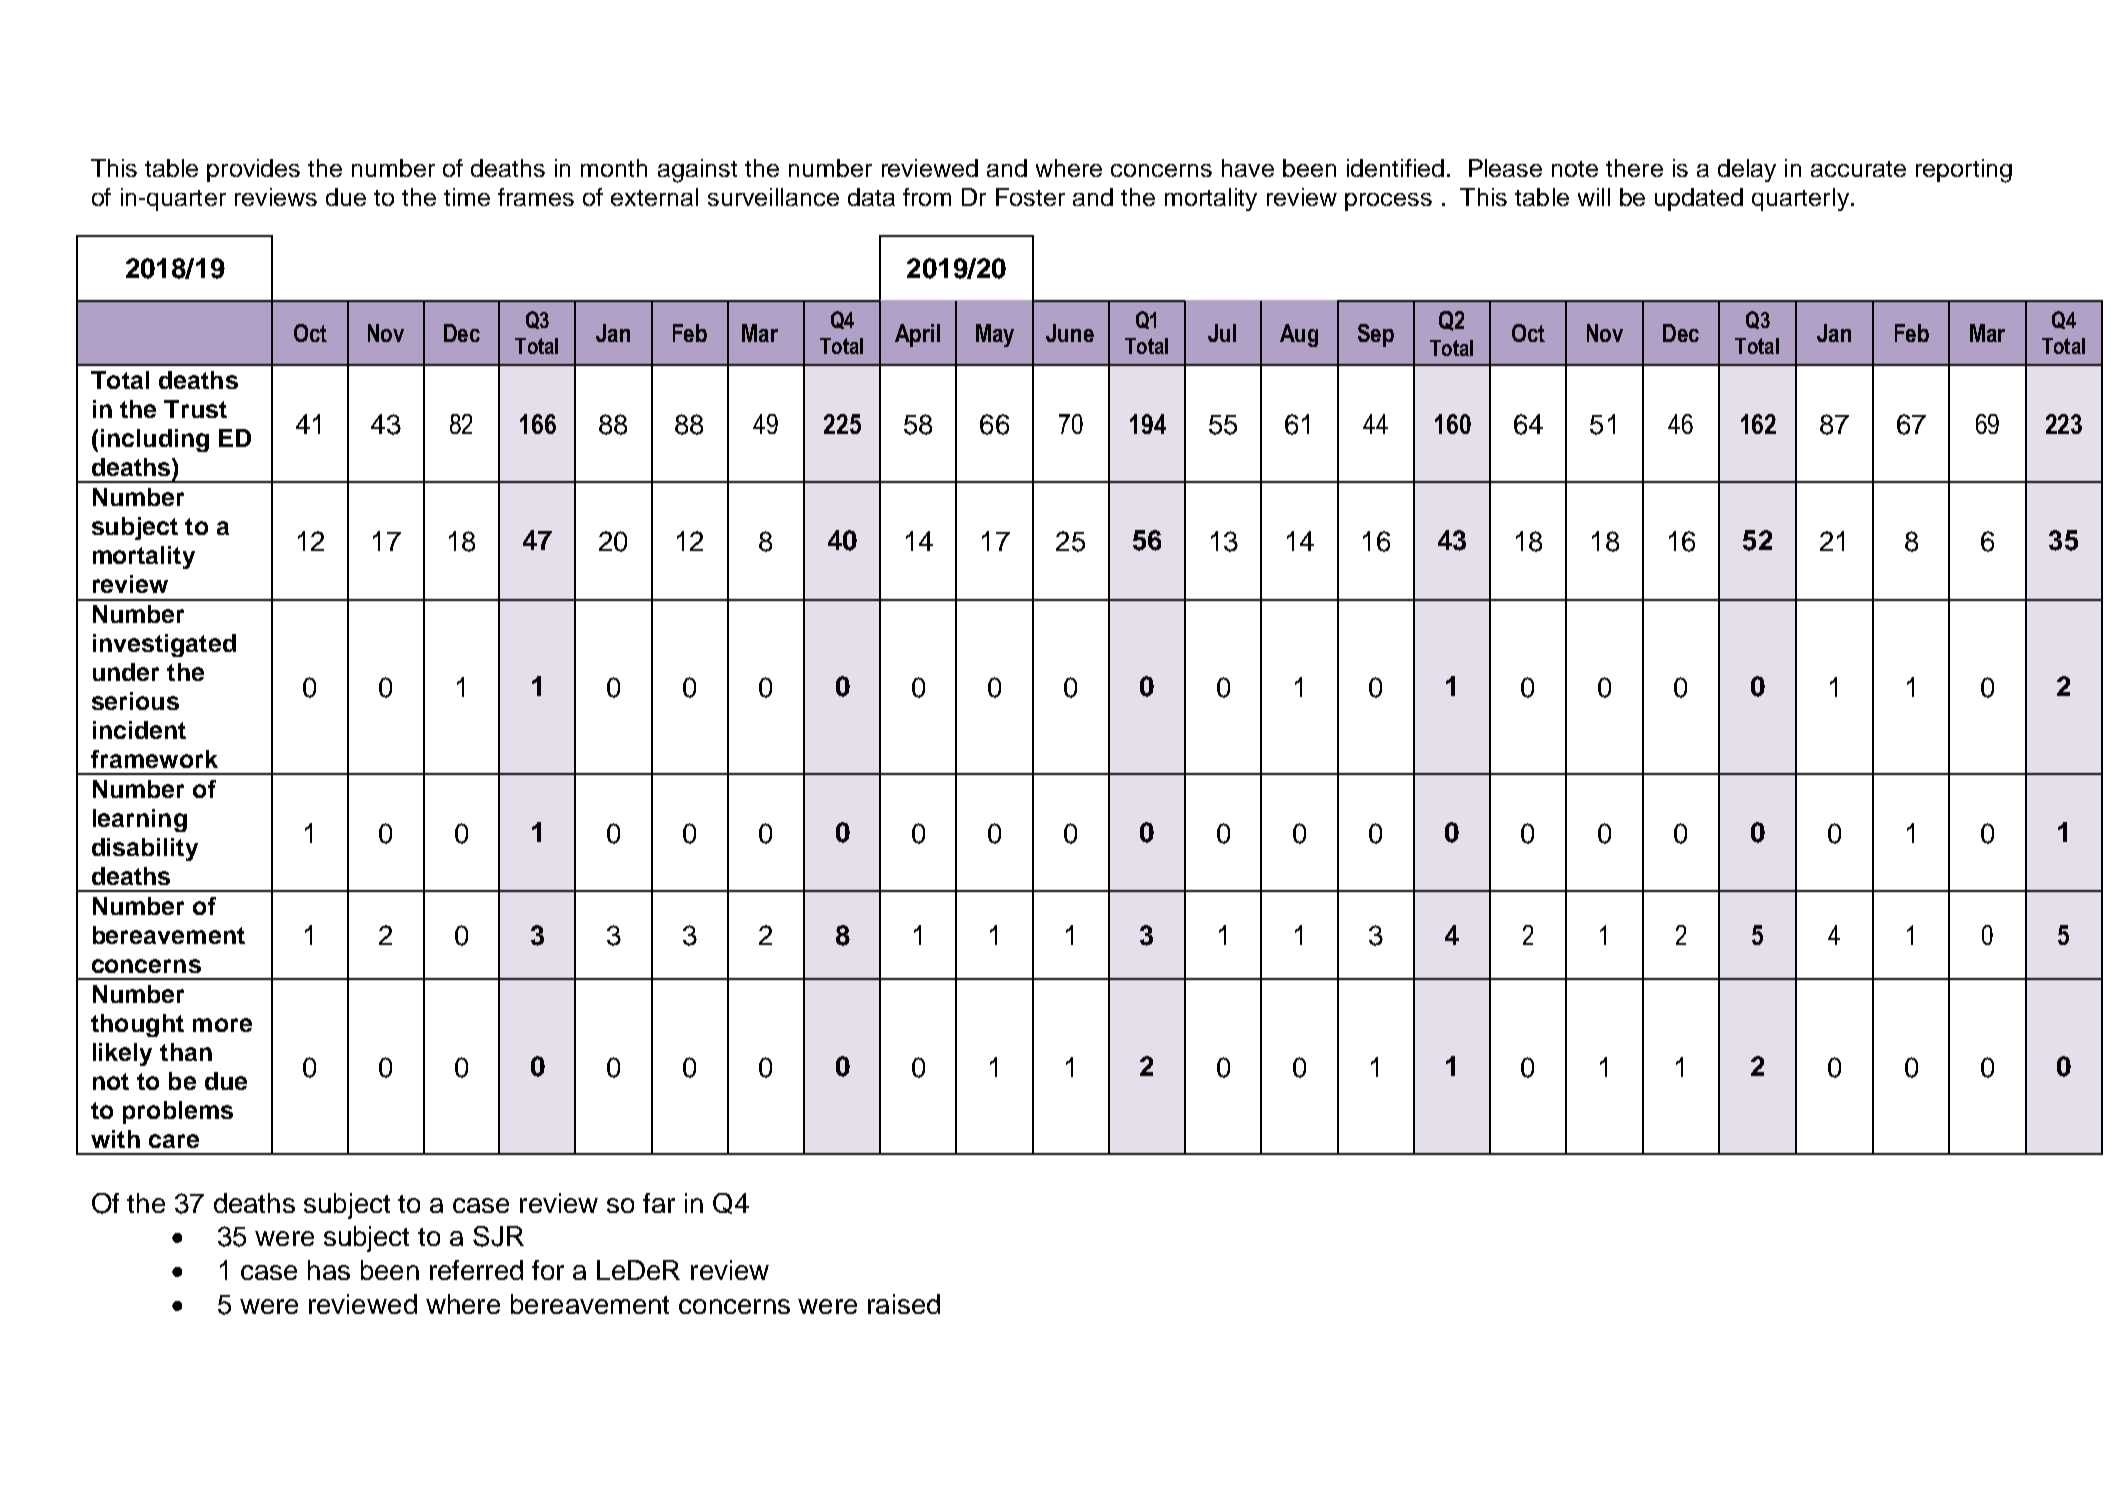  Describe the element at coordinates (329, 1270) in the screenshot. I see `has` at that location.
